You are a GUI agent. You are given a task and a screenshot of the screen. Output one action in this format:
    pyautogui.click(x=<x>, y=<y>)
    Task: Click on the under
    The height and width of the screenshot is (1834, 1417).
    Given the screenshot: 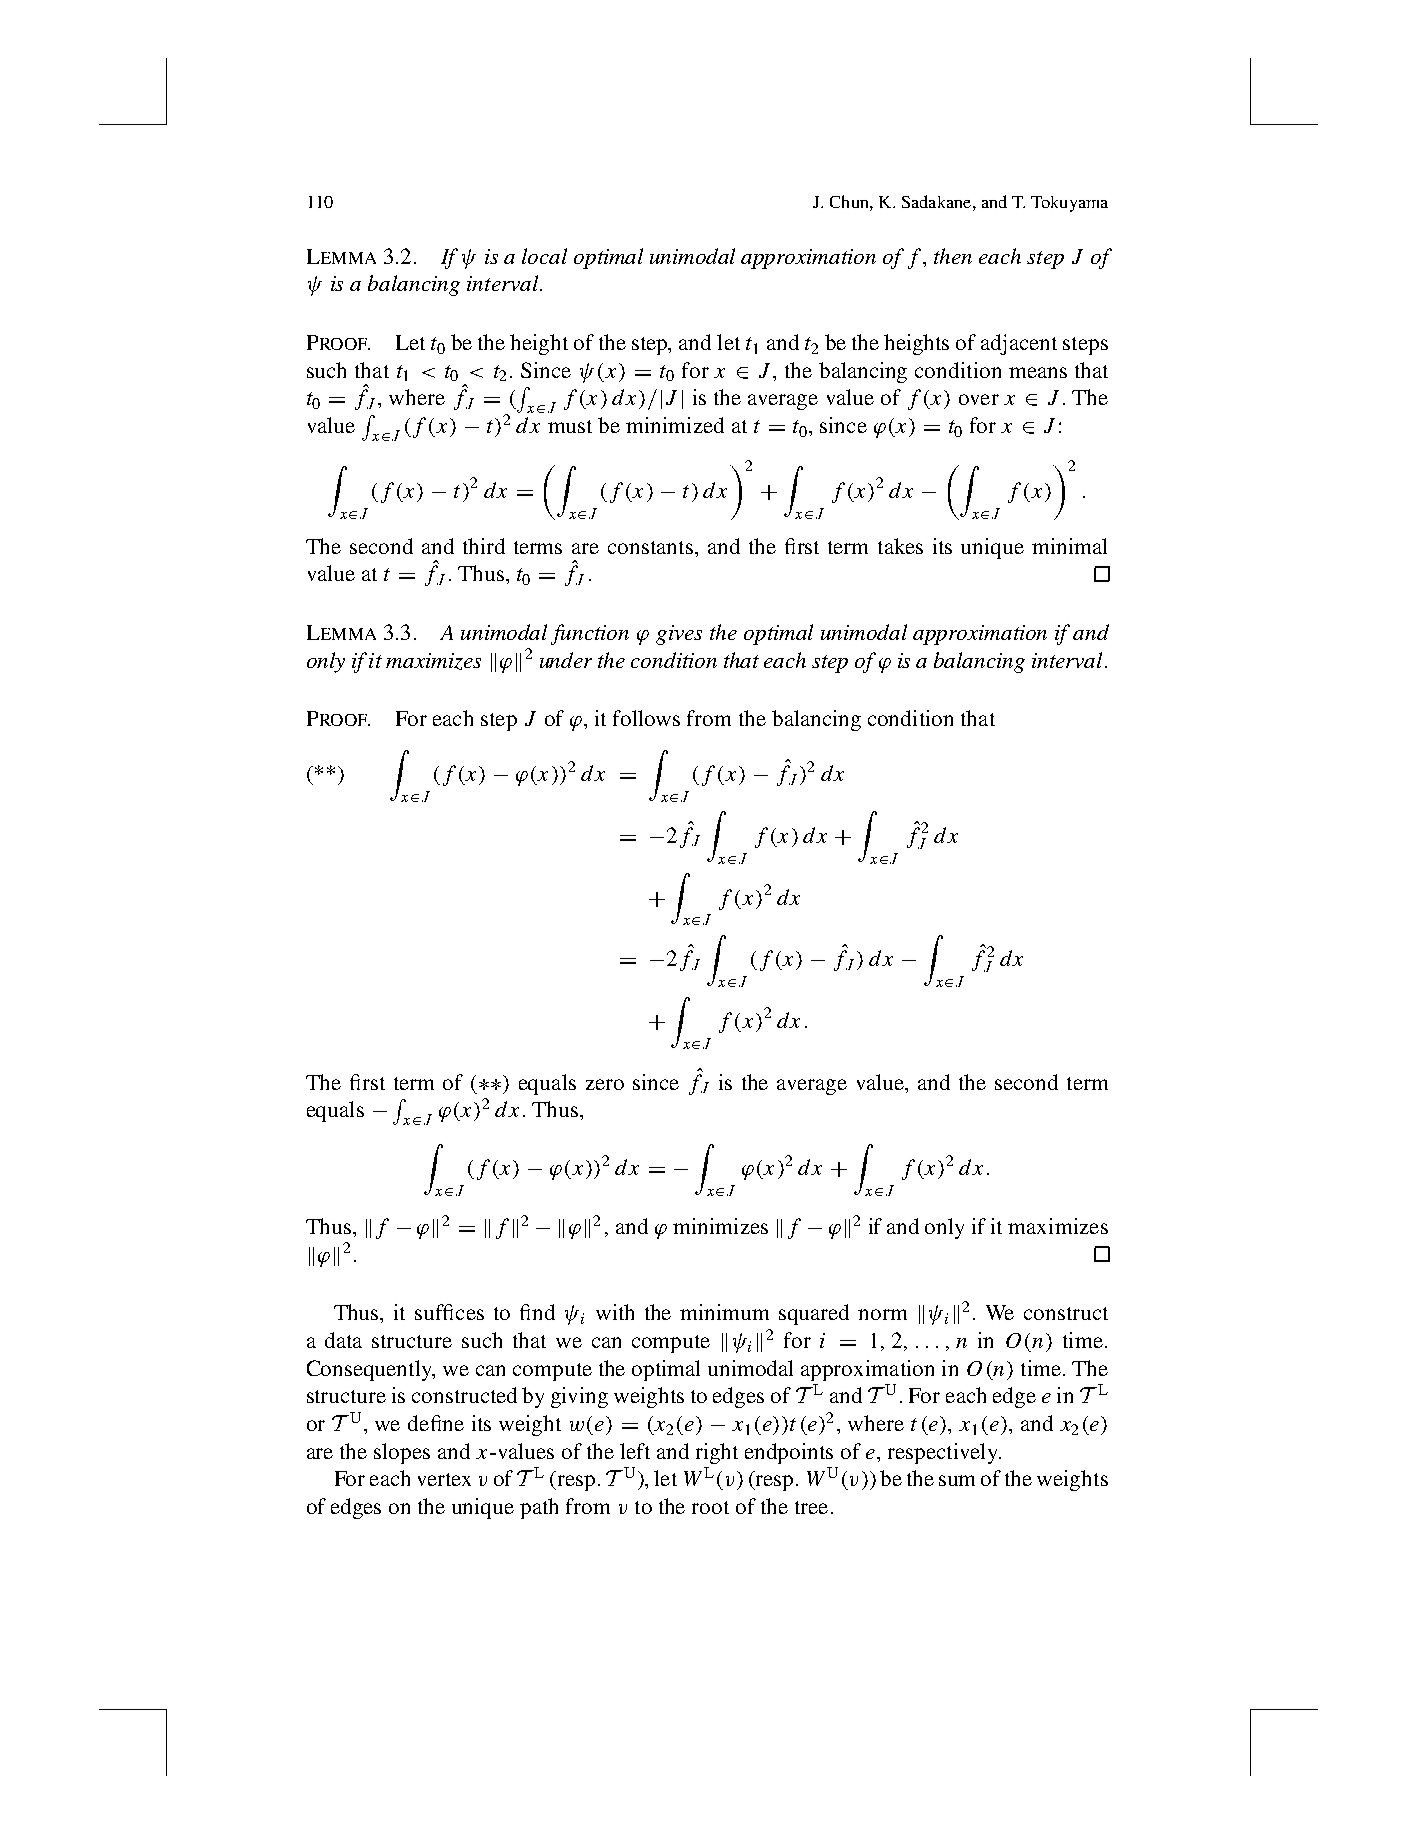 What is the action you would take?
    pyautogui.click(x=566, y=660)
